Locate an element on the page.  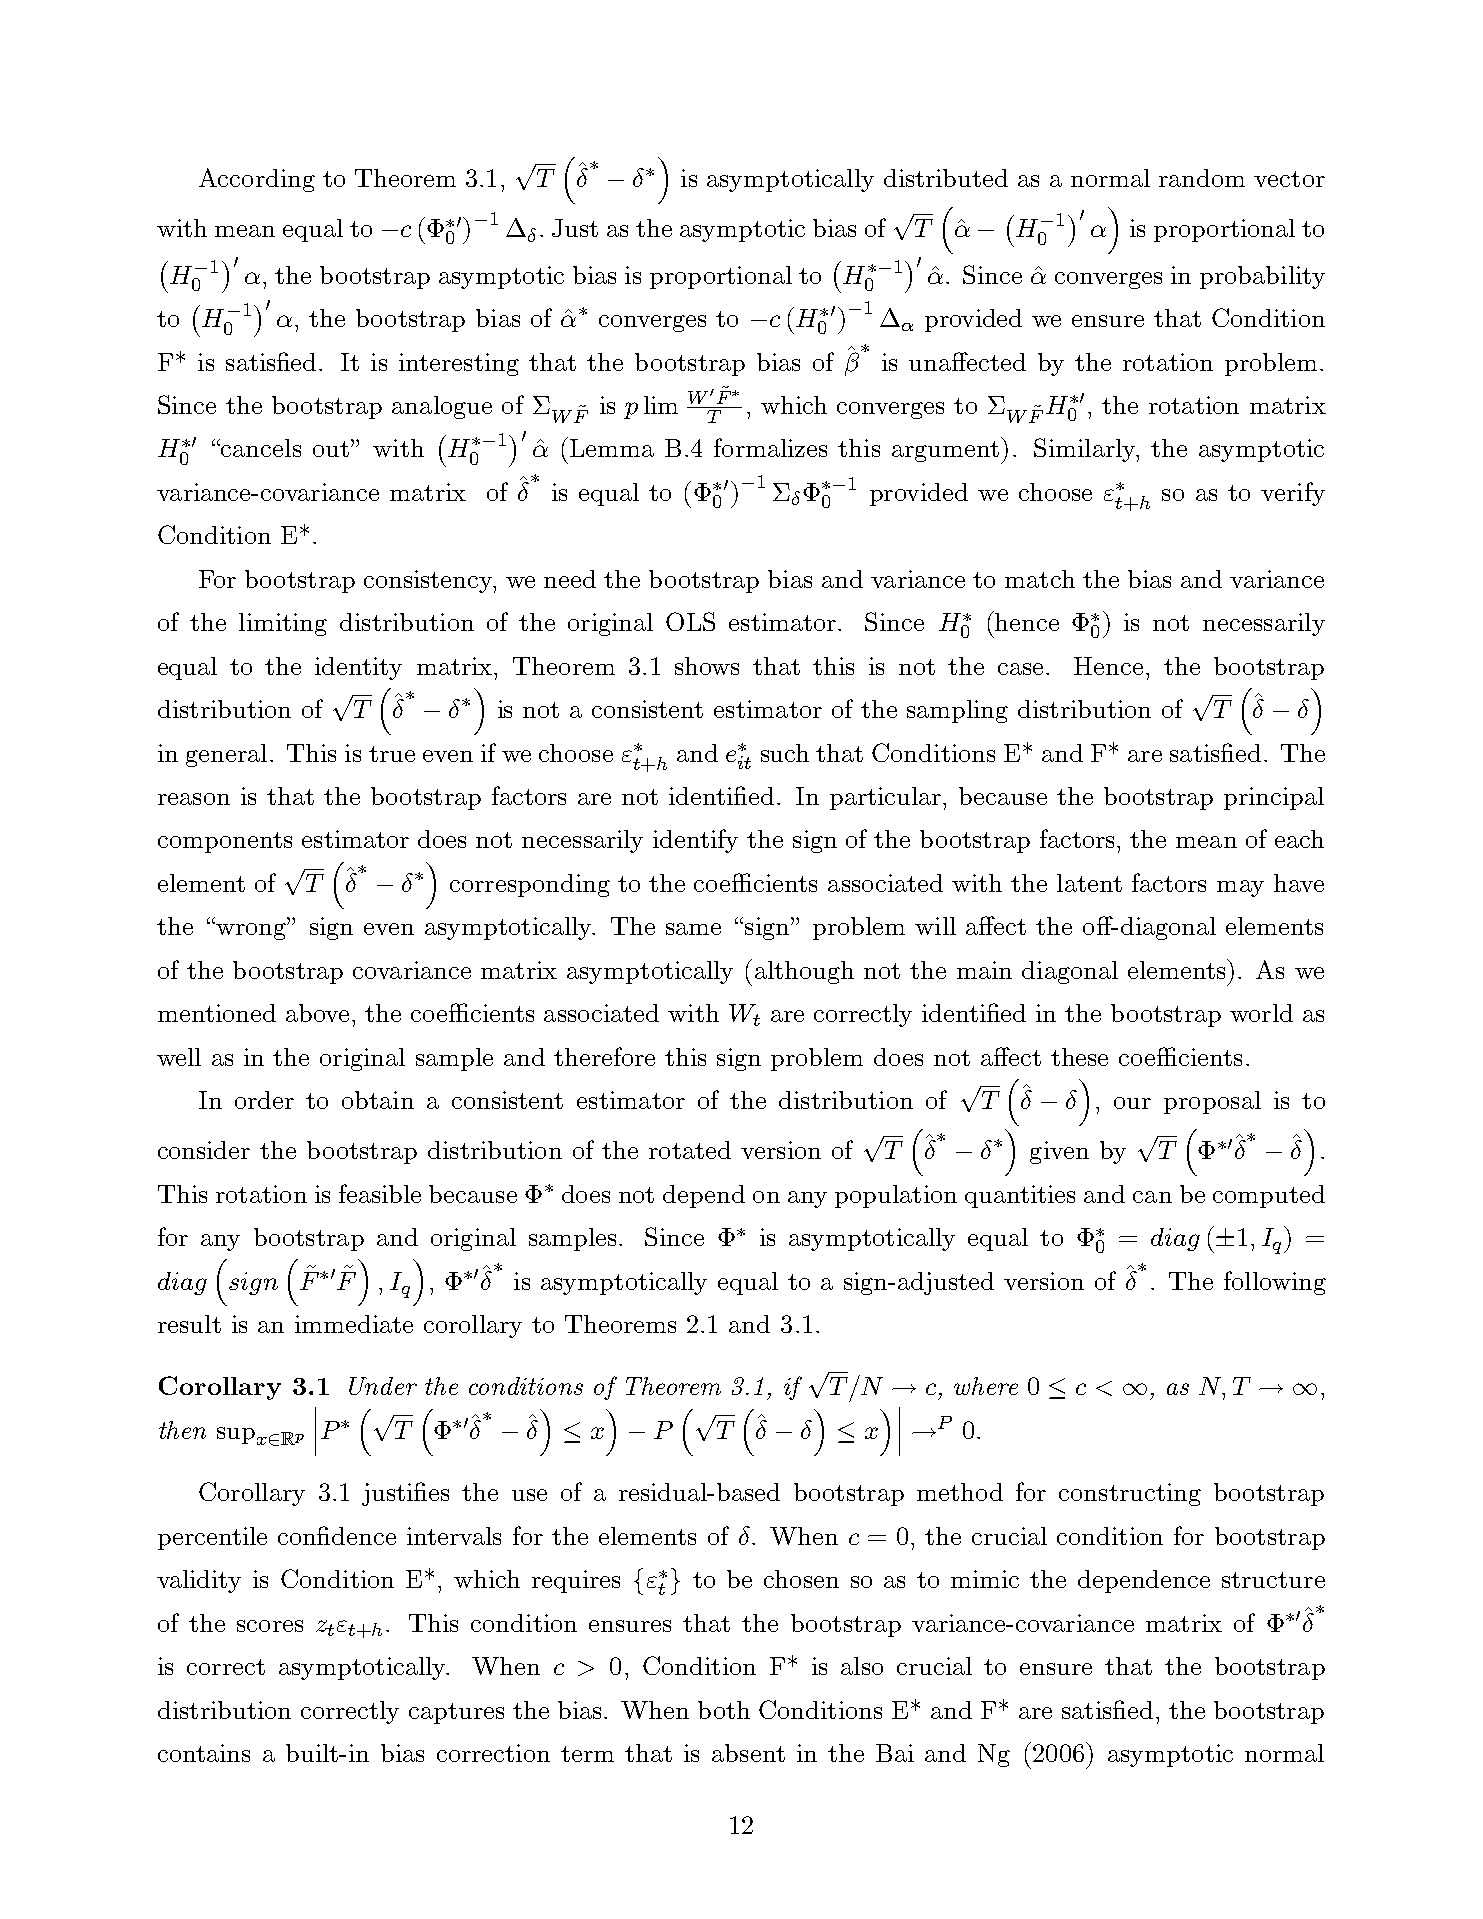
although is located at coordinates (804, 972).
